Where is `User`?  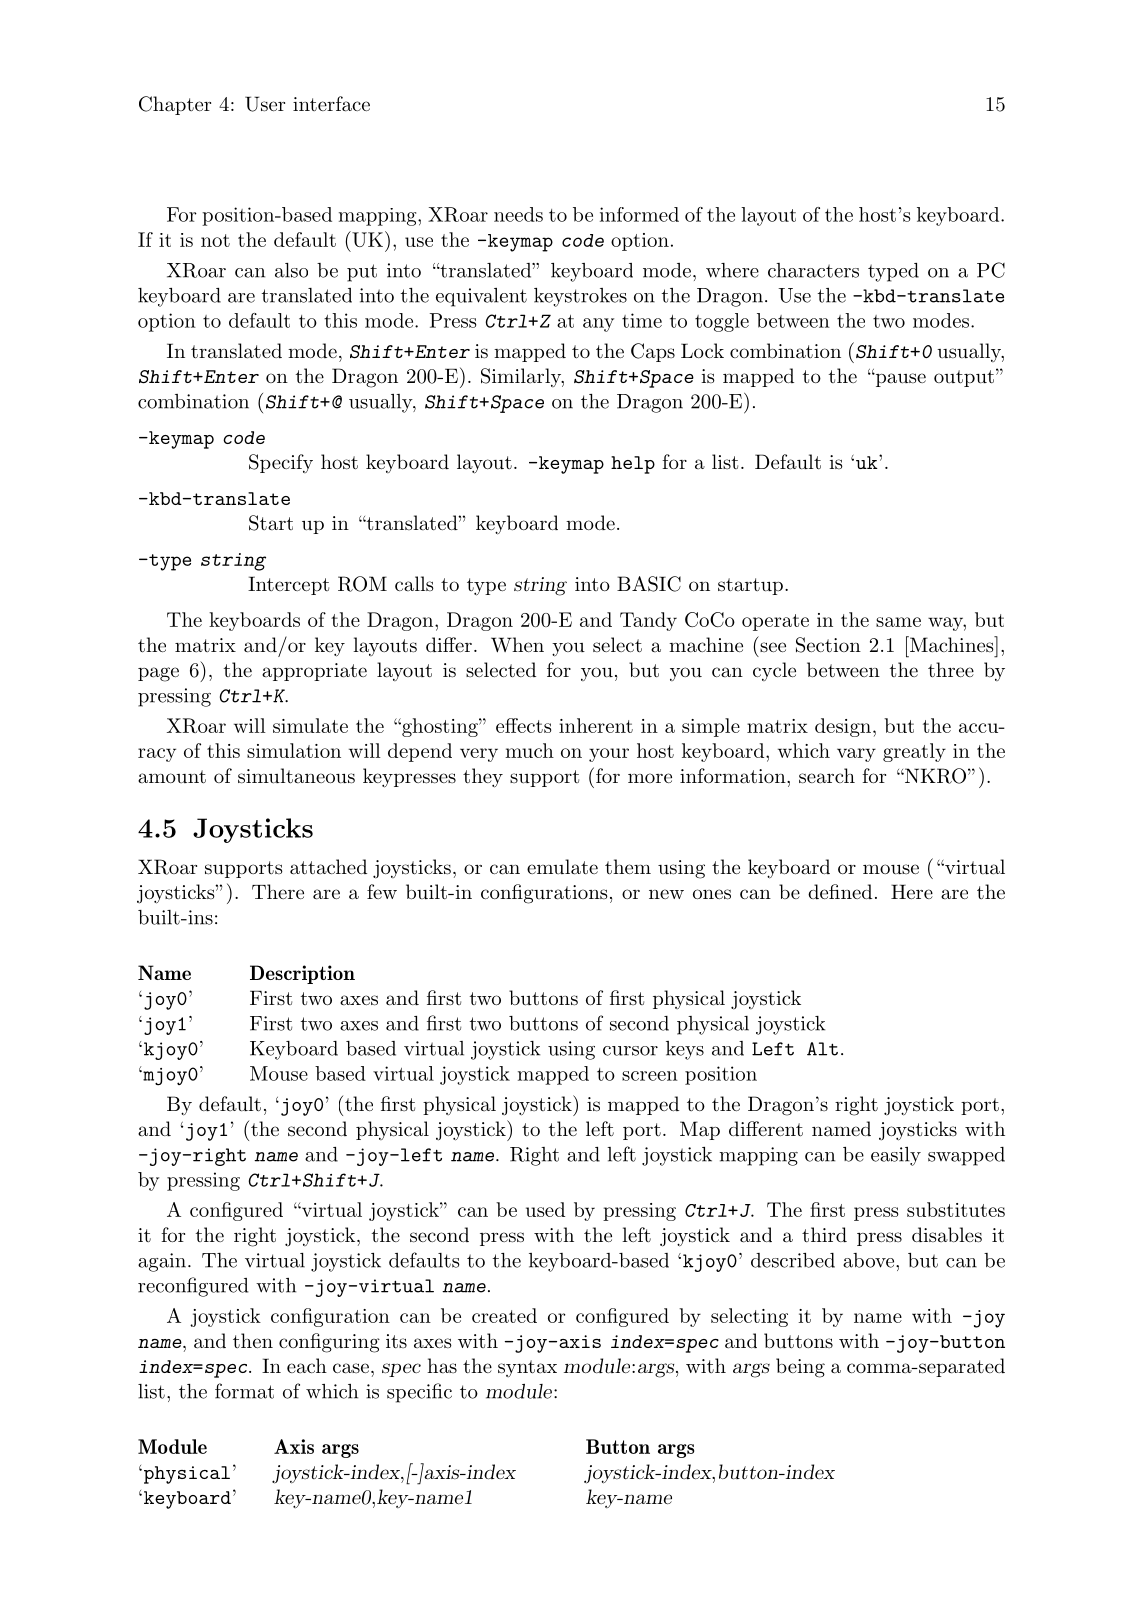 User is located at coordinates (265, 104).
